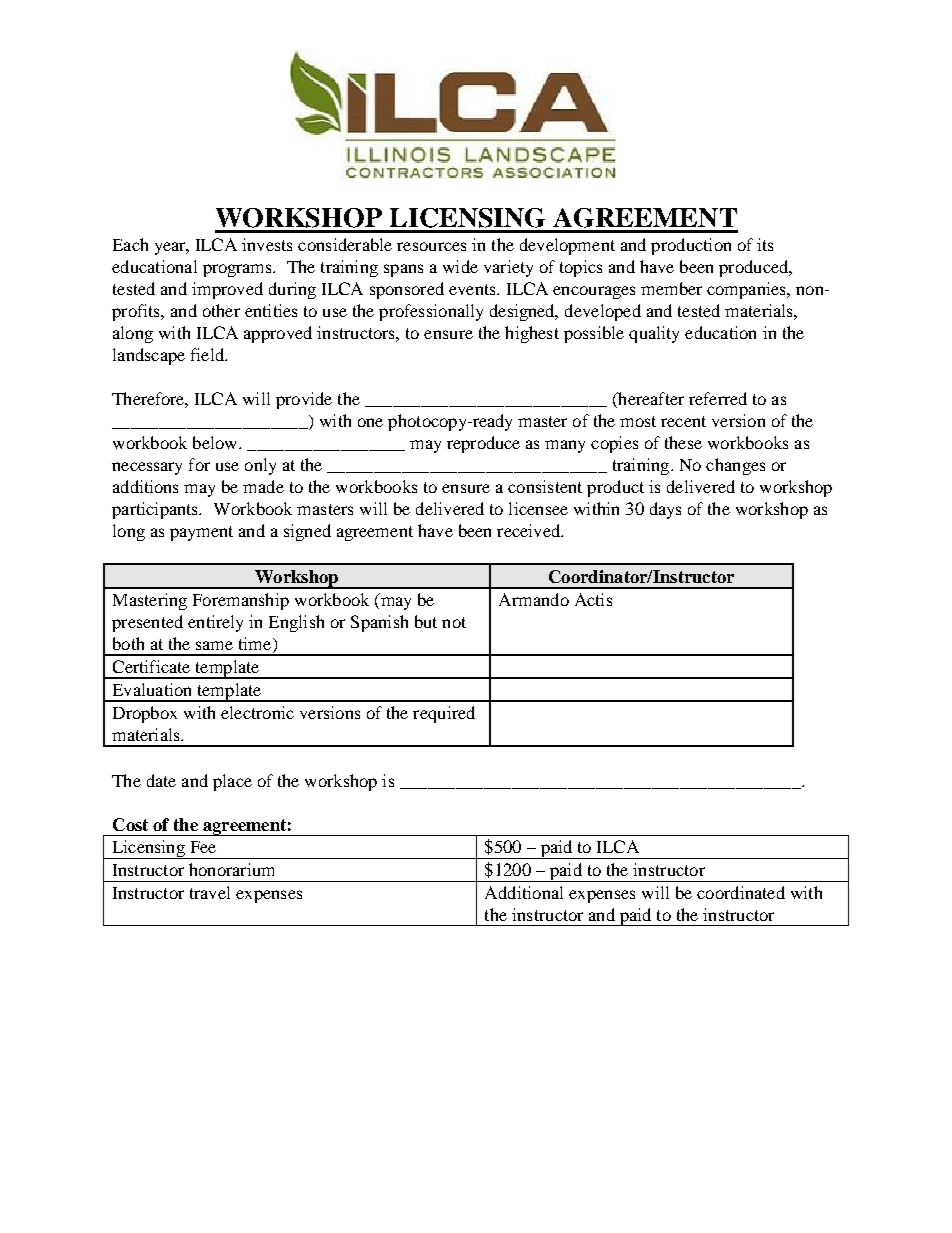  I want to click on coordinated, so click(741, 892).
